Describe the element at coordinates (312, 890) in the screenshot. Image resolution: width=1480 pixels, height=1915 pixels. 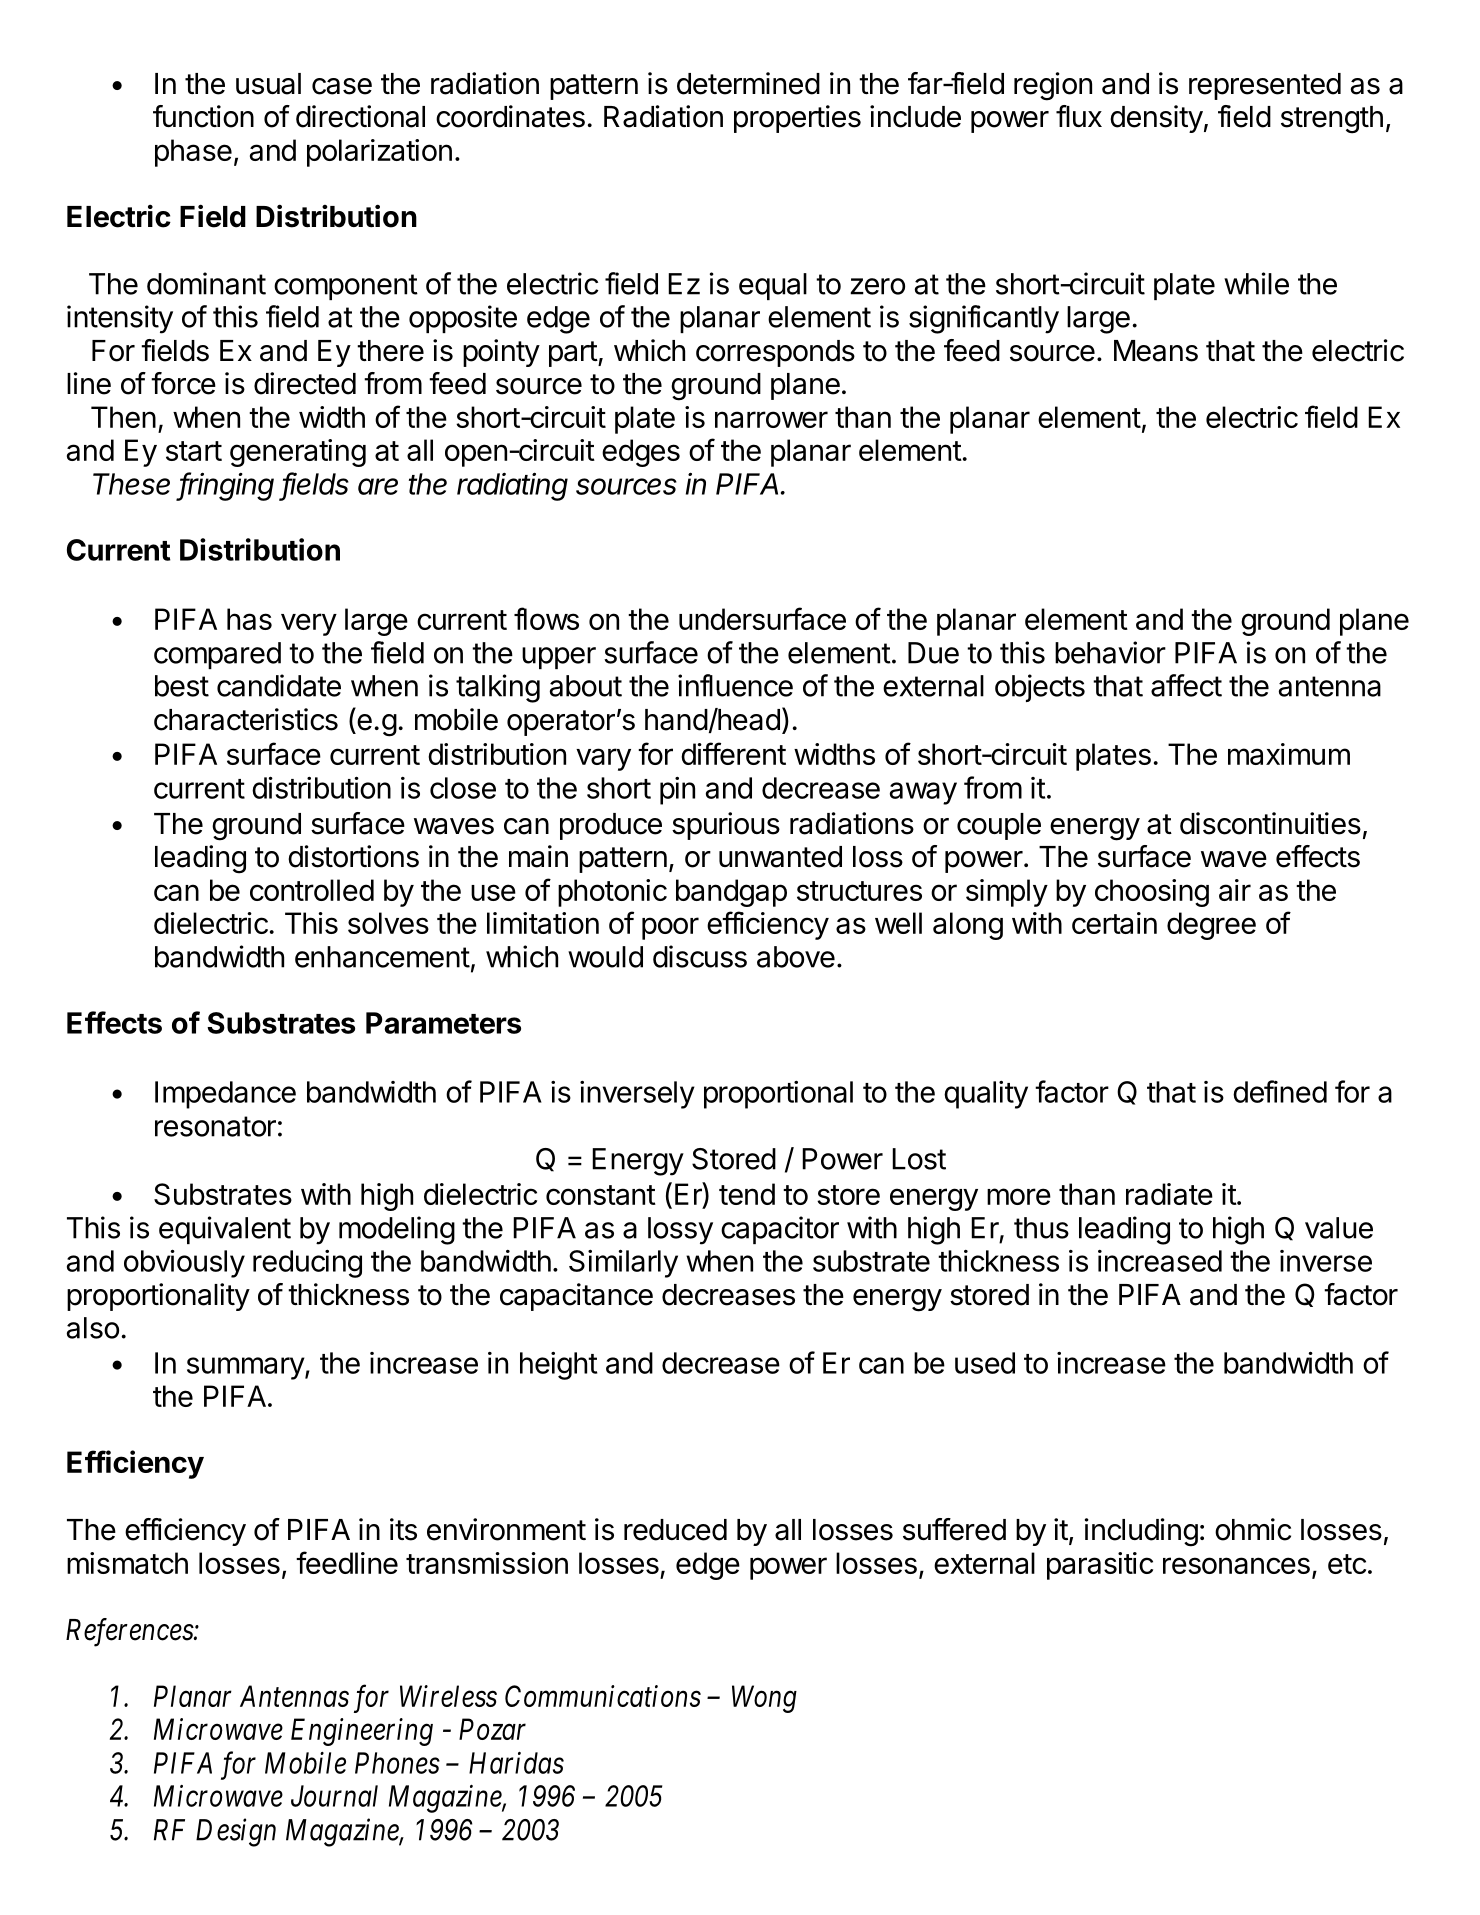
I see `controlled` at that location.
